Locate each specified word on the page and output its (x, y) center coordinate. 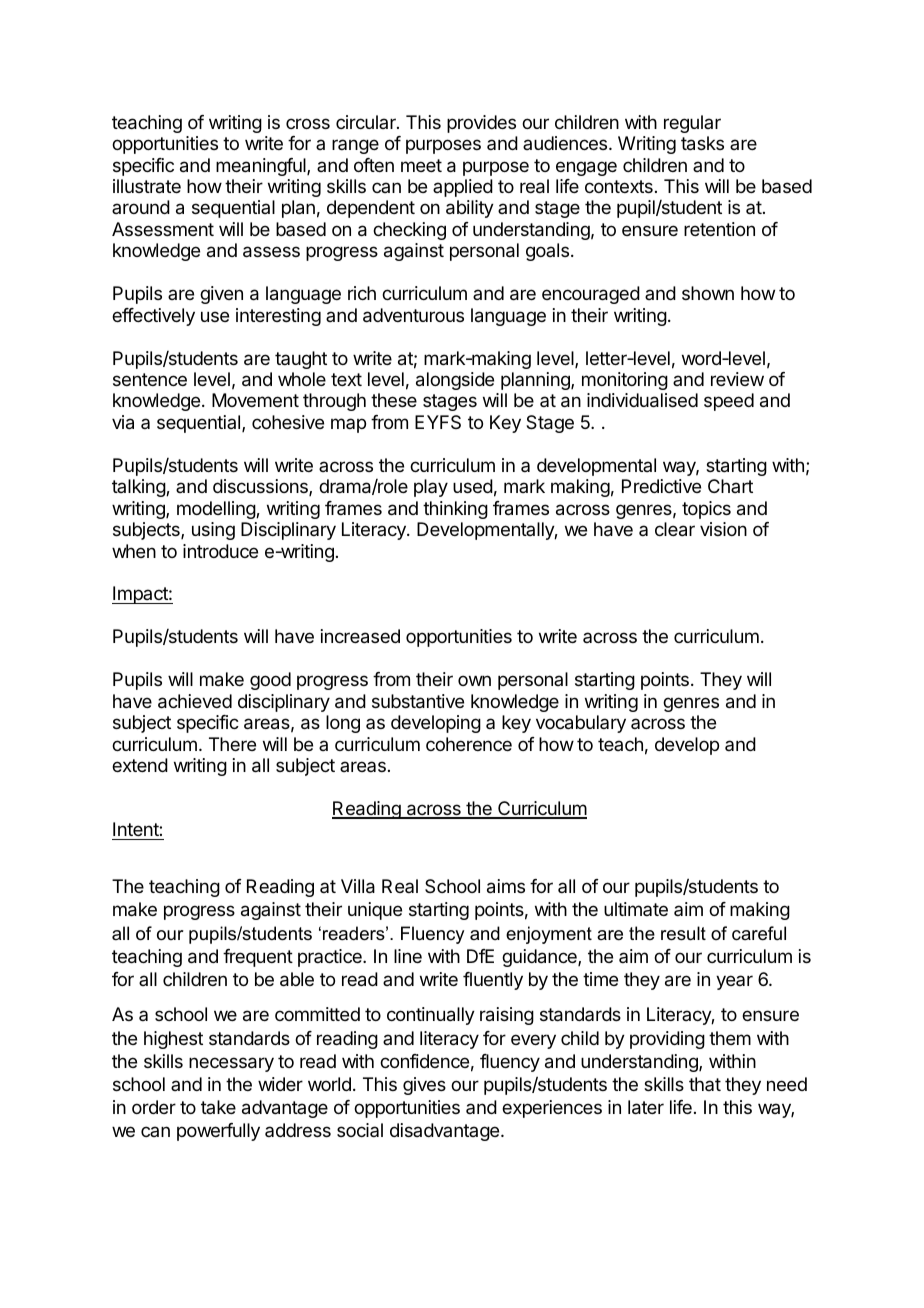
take (218, 1107)
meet (421, 165)
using (213, 531)
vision (723, 529)
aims (506, 886)
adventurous (413, 315)
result (683, 933)
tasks (702, 143)
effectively (153, 317)
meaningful (262, 167)
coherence (469, 744)
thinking (455, 510)
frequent (258, 958)
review (737, 379)
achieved (195, 701)
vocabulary (581, 724)
